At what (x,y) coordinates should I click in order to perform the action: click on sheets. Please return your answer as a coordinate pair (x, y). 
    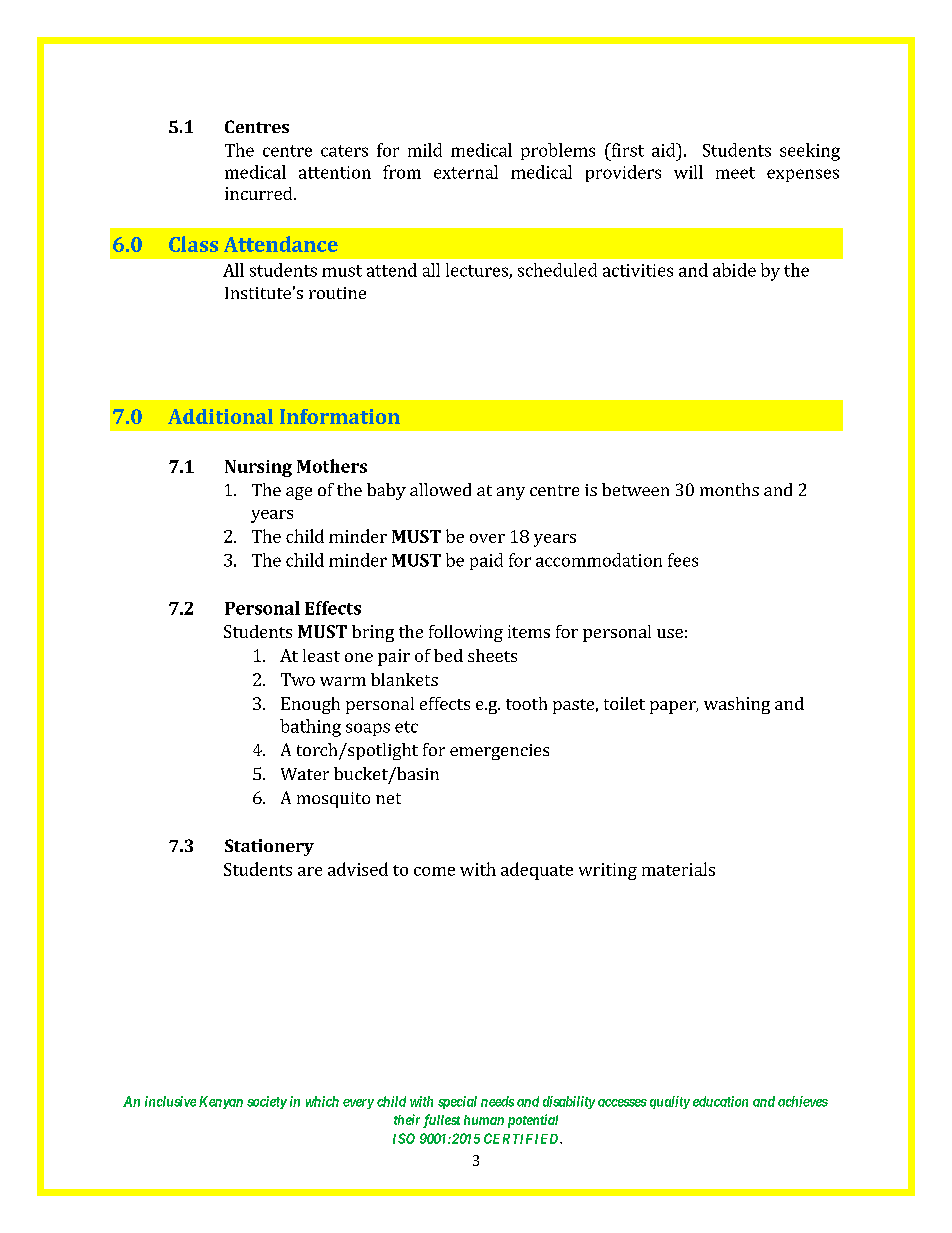
    Looking at the image, I should click on (492, 655).
